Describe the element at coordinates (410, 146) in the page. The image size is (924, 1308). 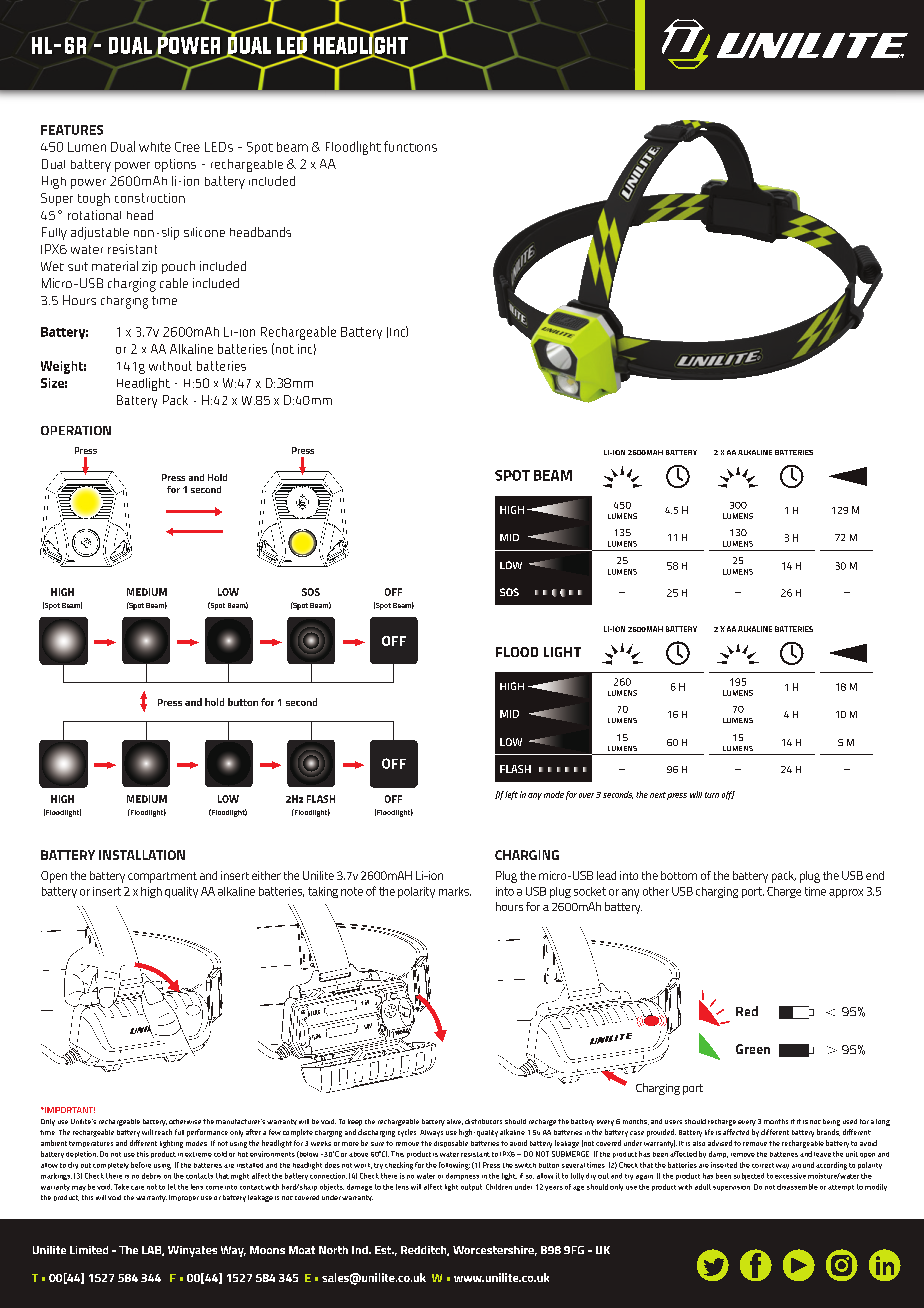
I see `functions` at that location.
